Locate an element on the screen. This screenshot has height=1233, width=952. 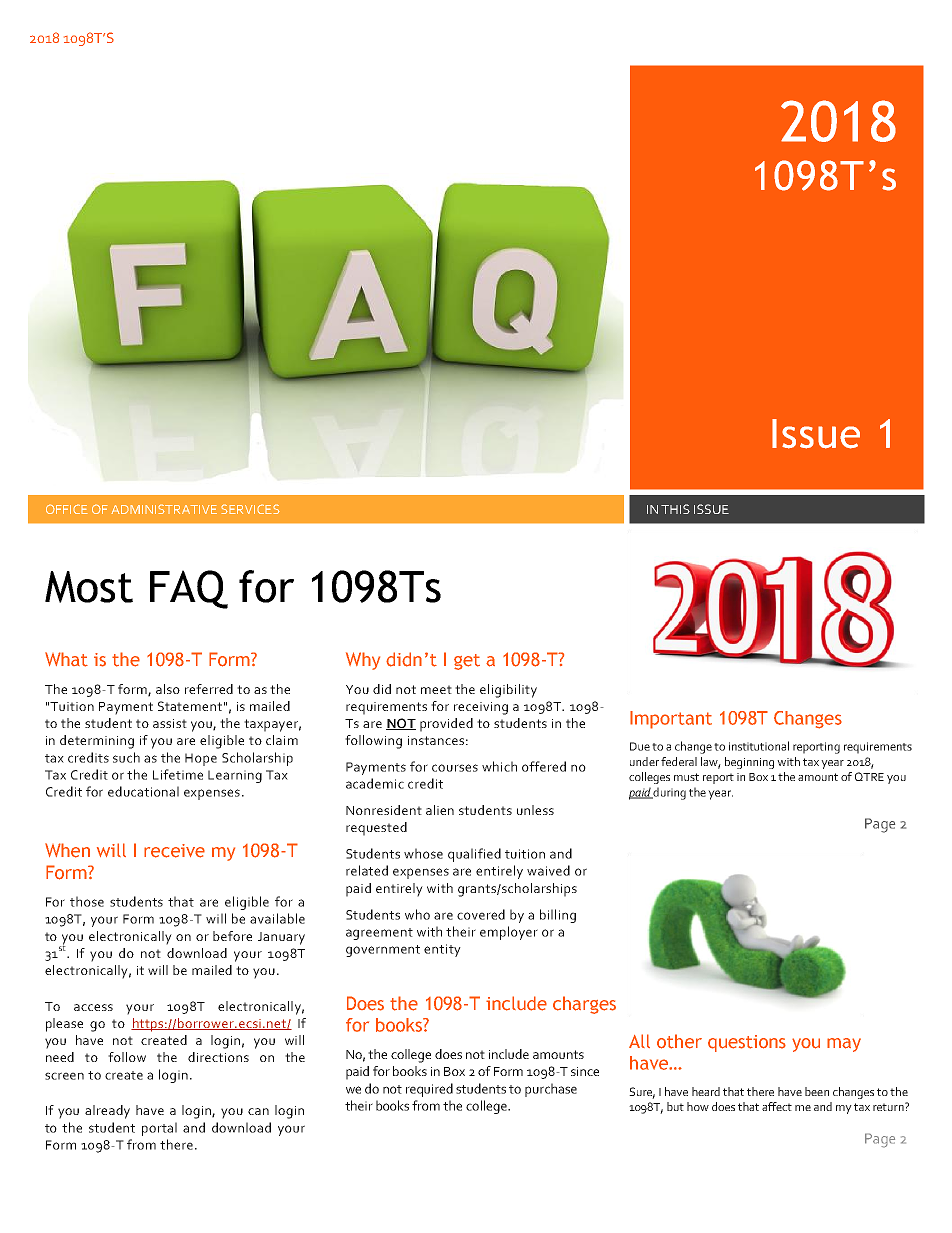
entity is located at coordinates (442, 950).
